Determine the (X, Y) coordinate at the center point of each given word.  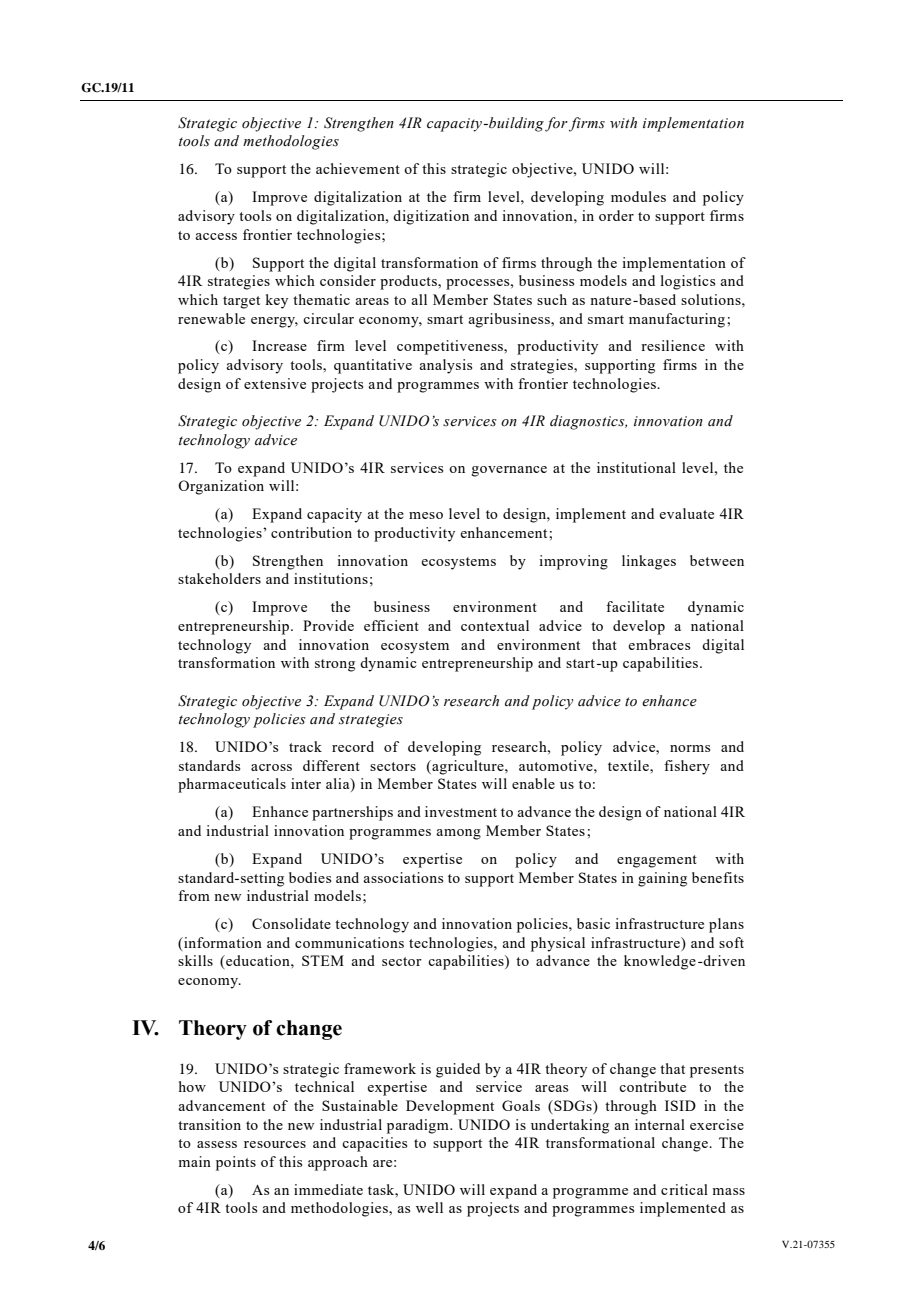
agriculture (468, 767)
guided (458, 1070)
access (216, 236)
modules (638, 196)
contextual (495, 625)
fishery (687, 767)
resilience (673, 345)
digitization (431, 217)
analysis (445, 366)
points (236, 1163)
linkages (649, 562)
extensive (275, 383)
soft (731, 942)
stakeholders (219, 578)
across (271, 767)
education (258, 962)
